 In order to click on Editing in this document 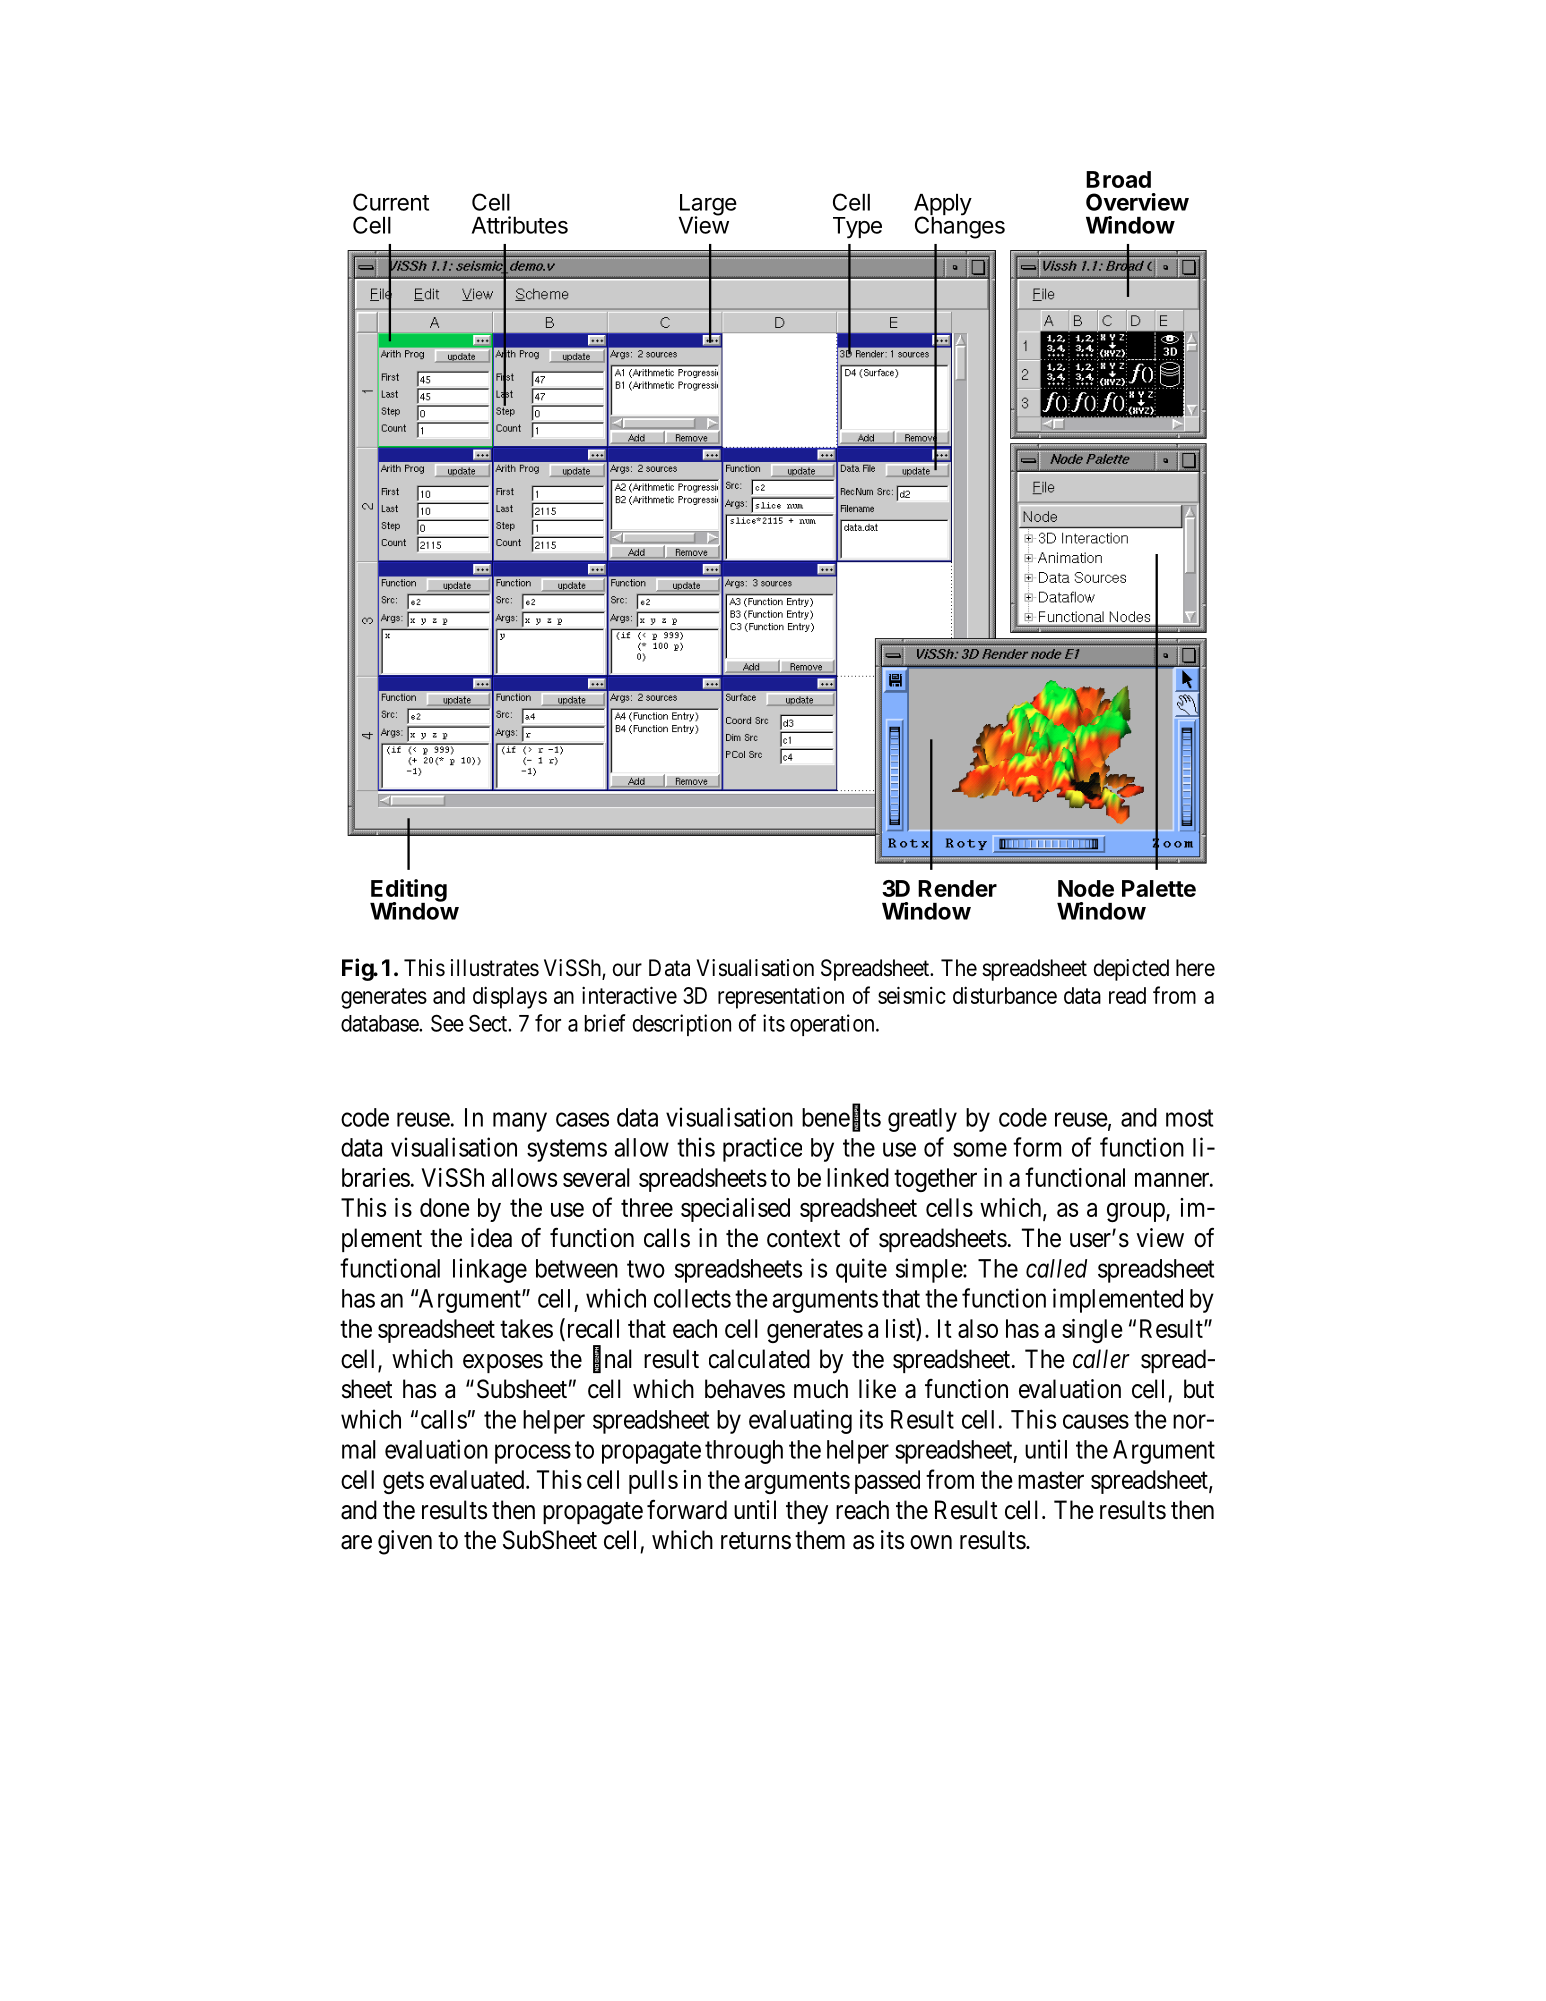, I will do `click(408, 891)`.
